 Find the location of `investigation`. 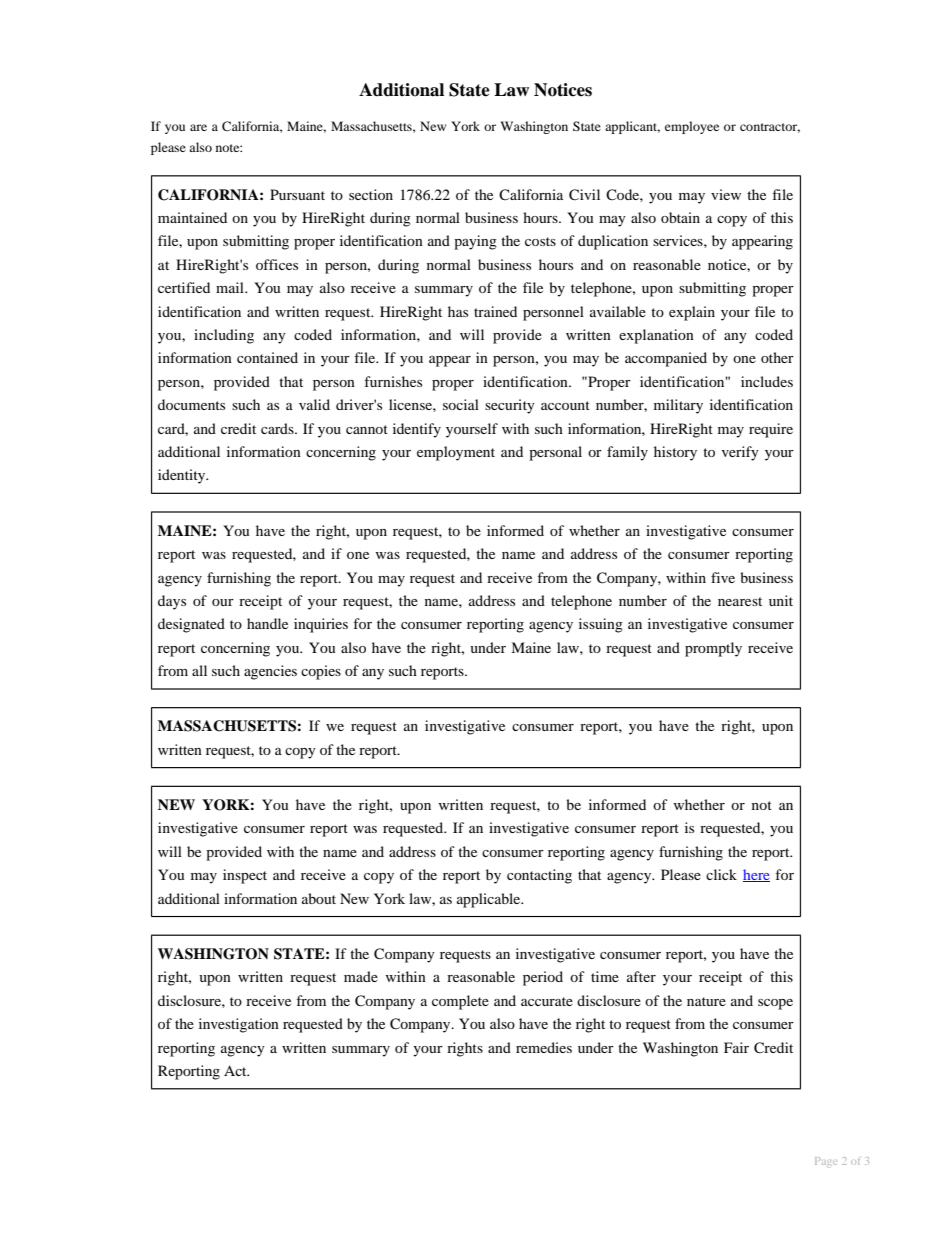

investigation is located at coordinates (239, 1025).
